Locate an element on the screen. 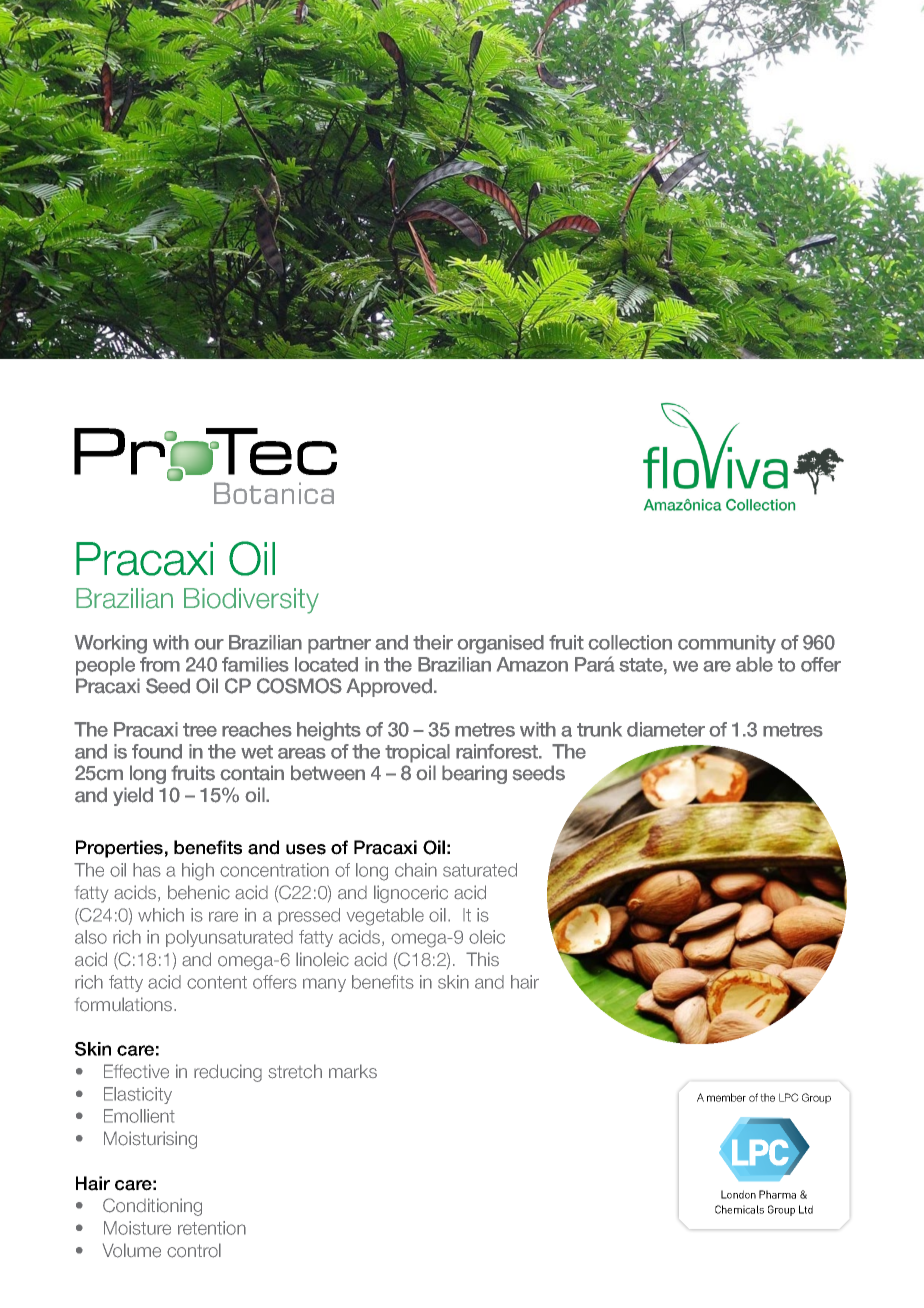  content is located at coordinates (217, 982).
